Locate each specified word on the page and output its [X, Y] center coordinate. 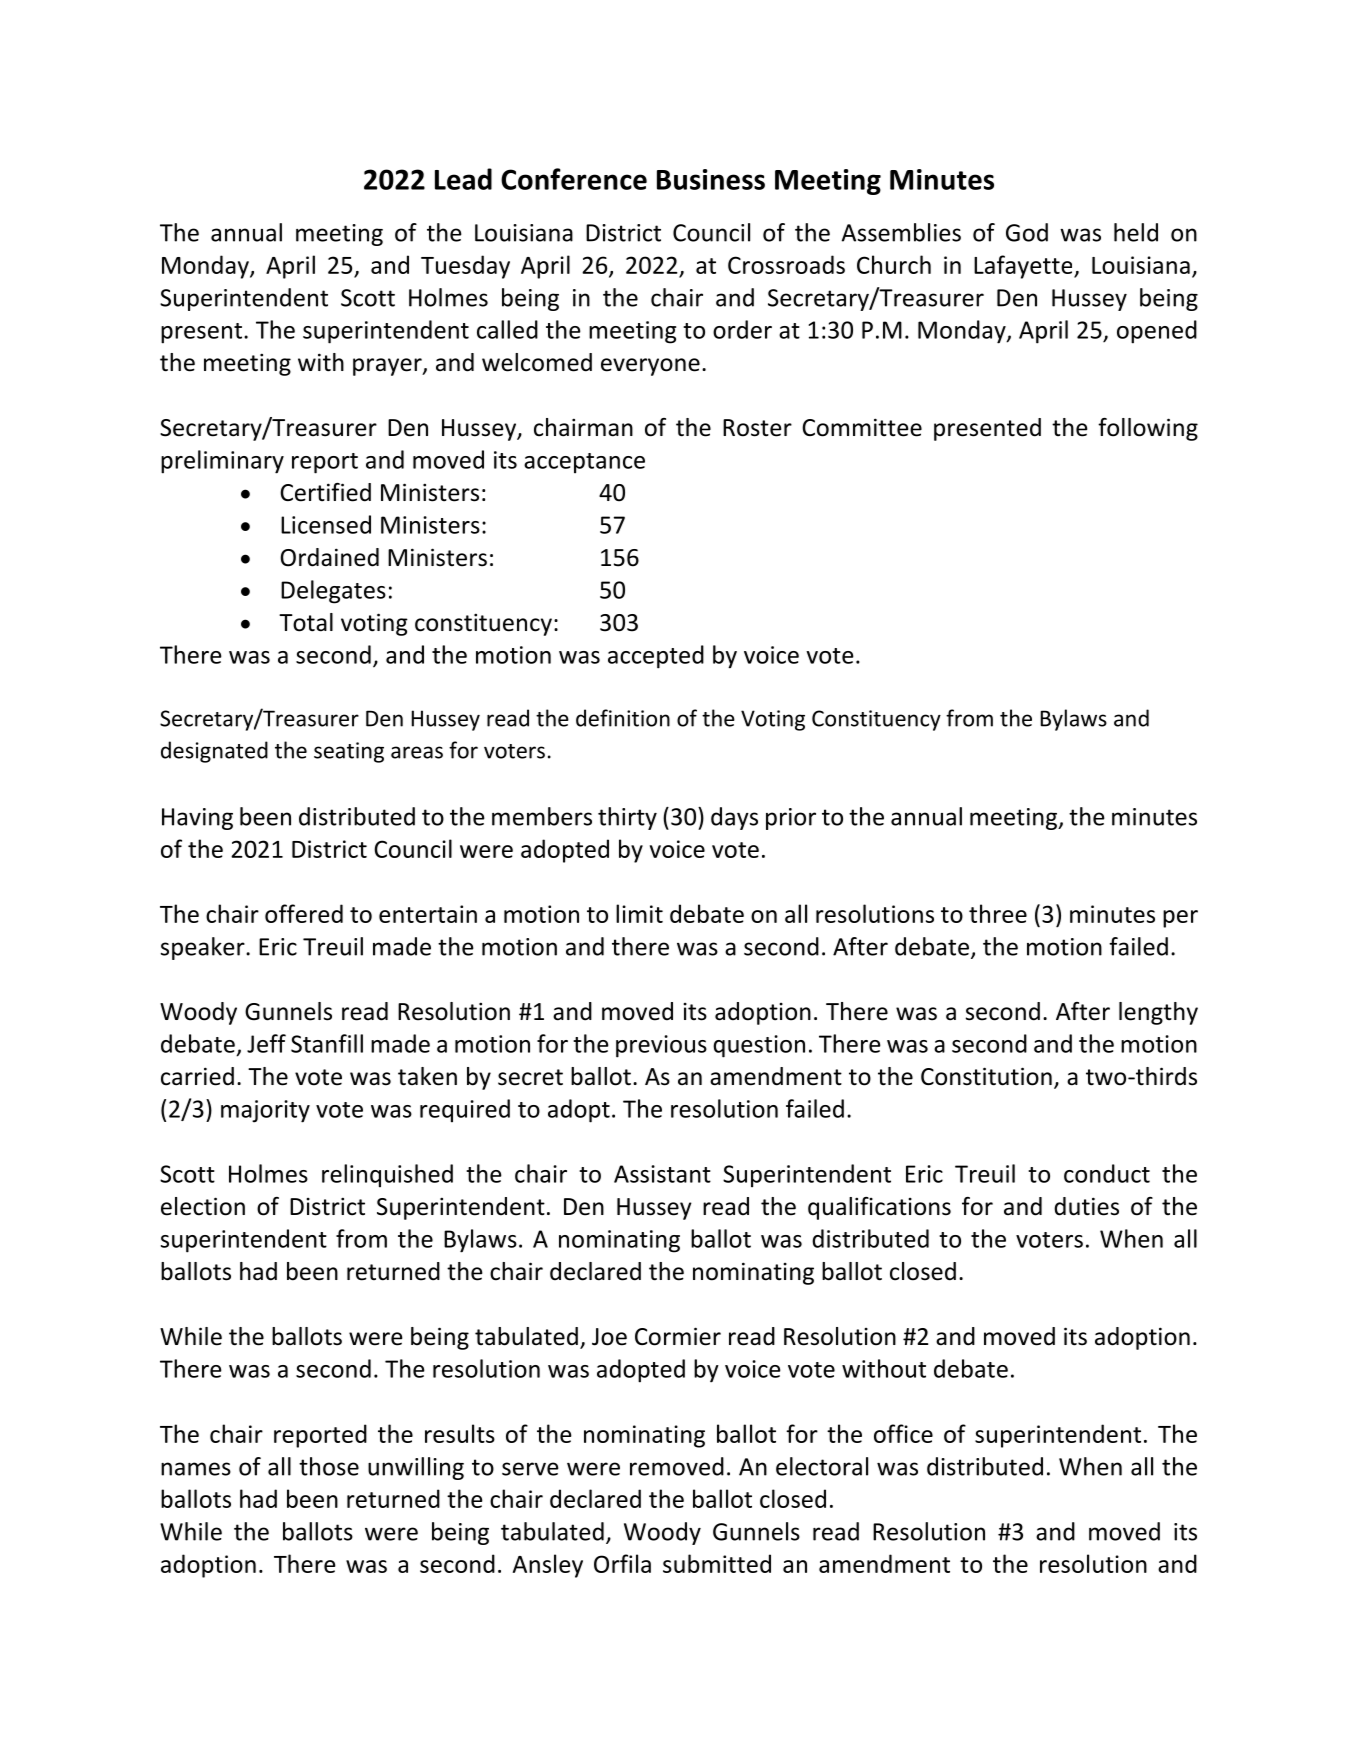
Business [711, 179]
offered [304, 913]
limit [639, 913]
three [998, 913]
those [329, 1466]
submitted [717, 1563]
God [1027, 232]
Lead [463, 179]
